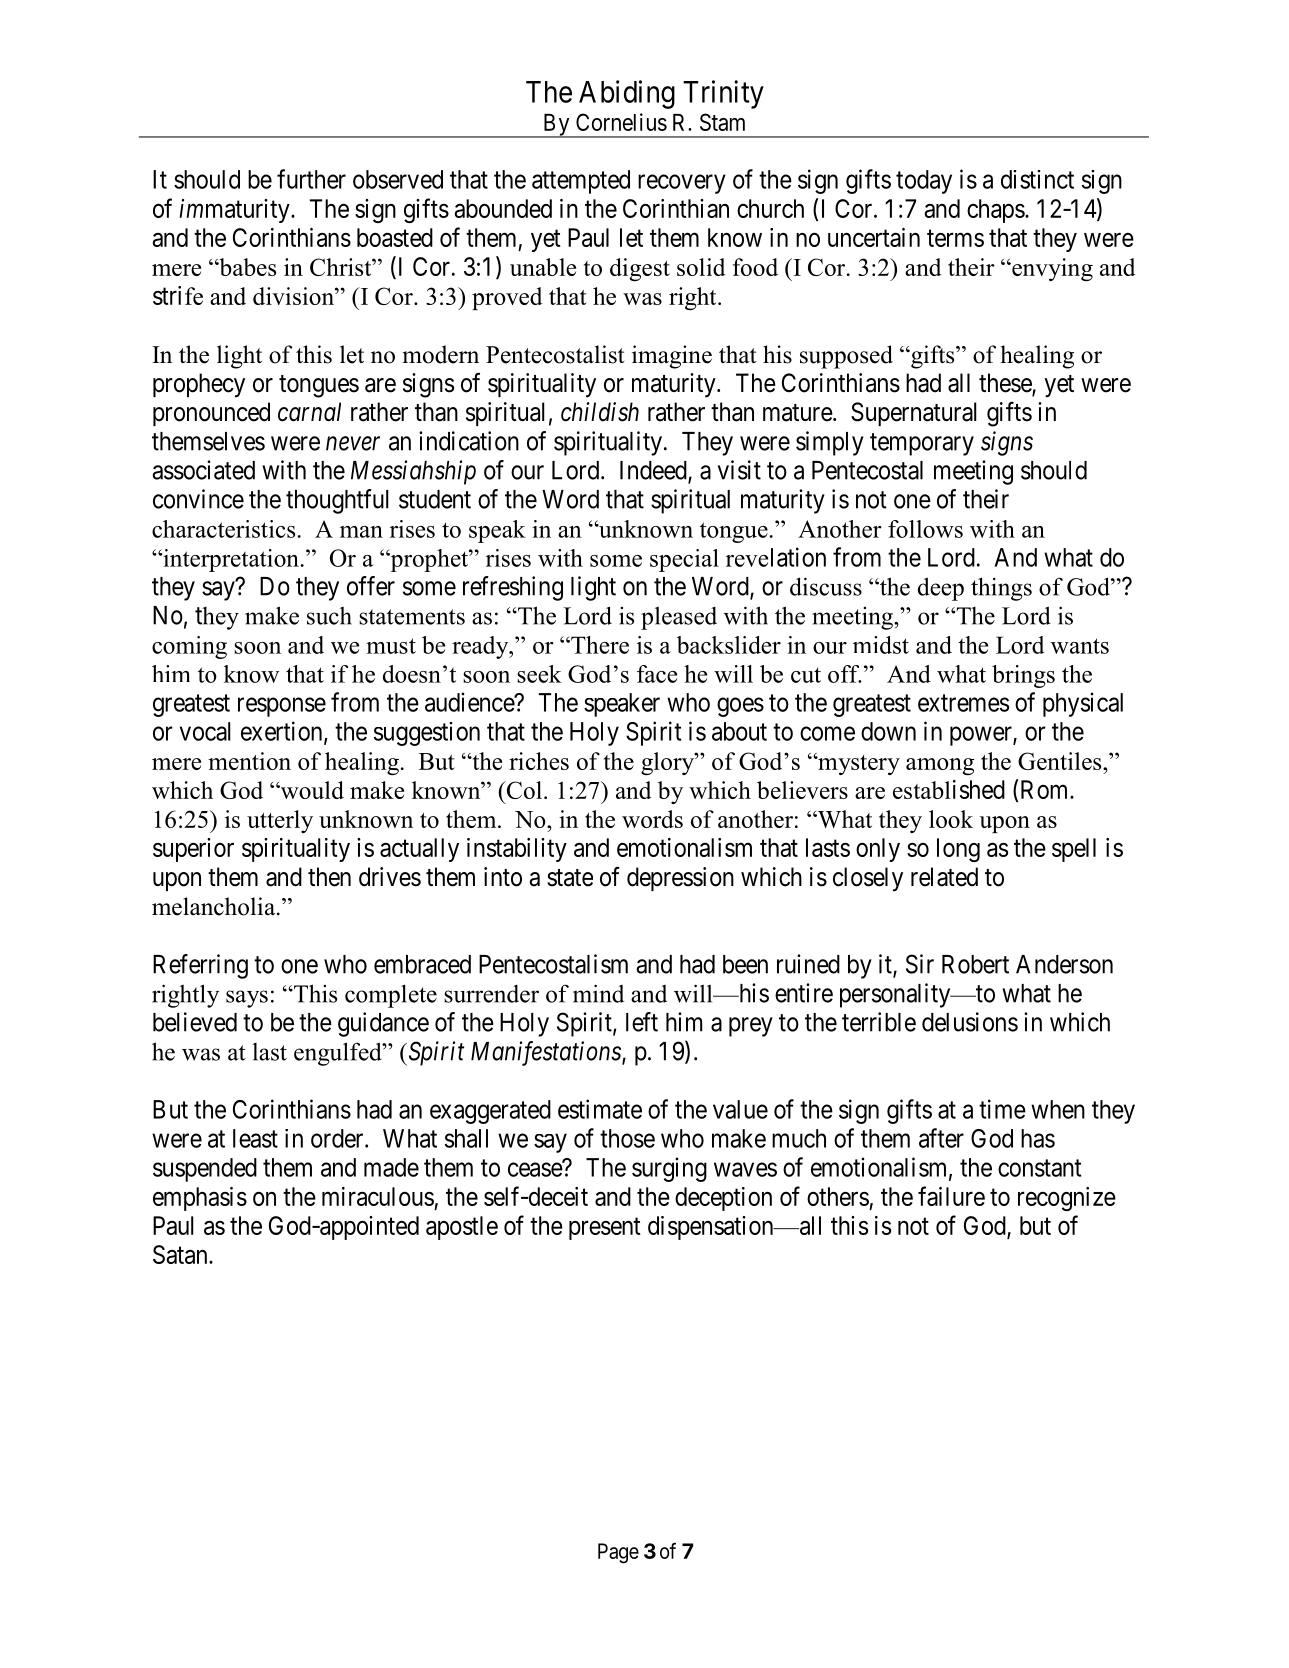 The height and width of the screenshot is (1668, 1289). What do you see at coordinates (280, 821) in the screenshot?
I see `utterly` at bounding box center [280, 821].
